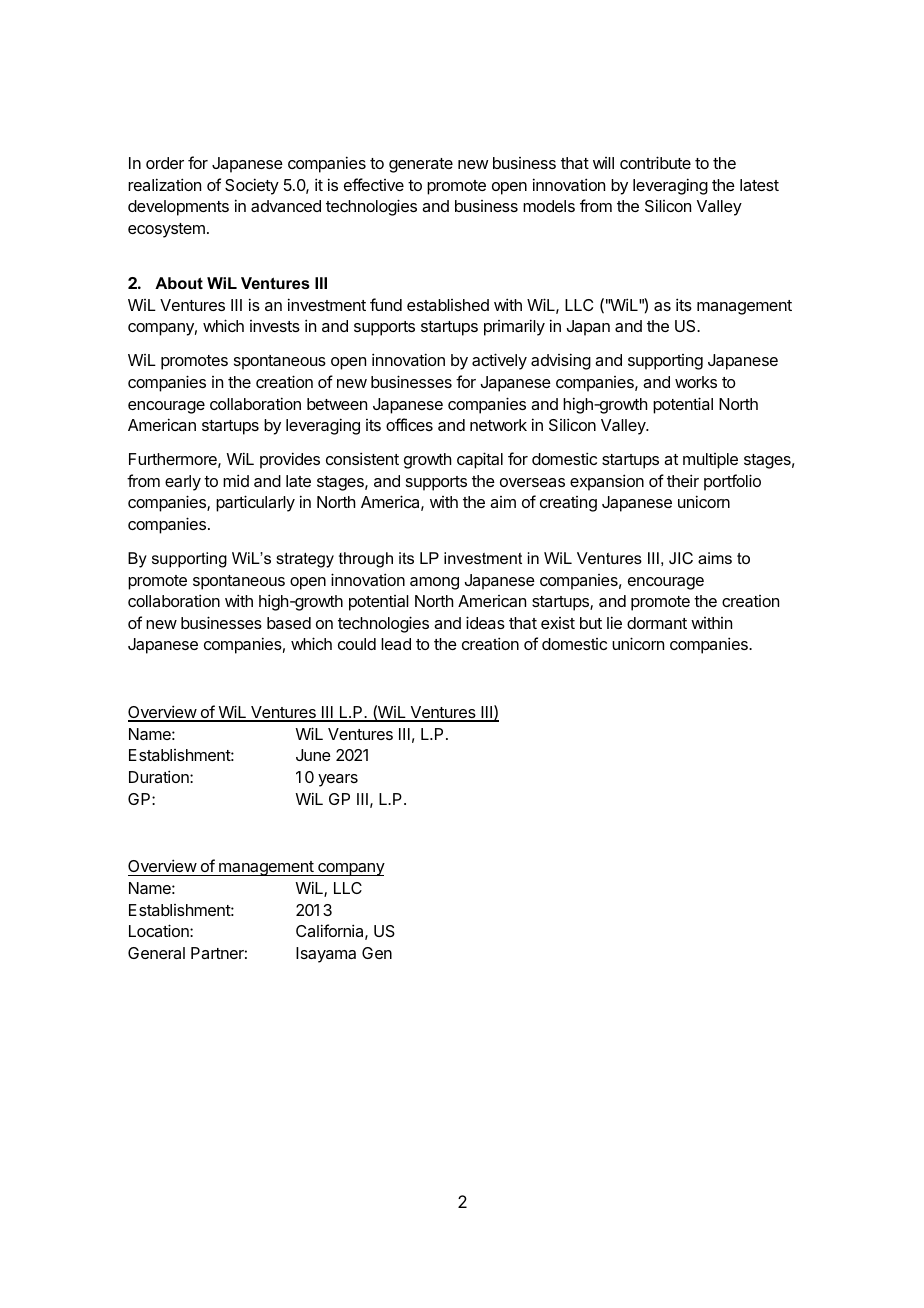  I want to click on among, so click(434, 583).
